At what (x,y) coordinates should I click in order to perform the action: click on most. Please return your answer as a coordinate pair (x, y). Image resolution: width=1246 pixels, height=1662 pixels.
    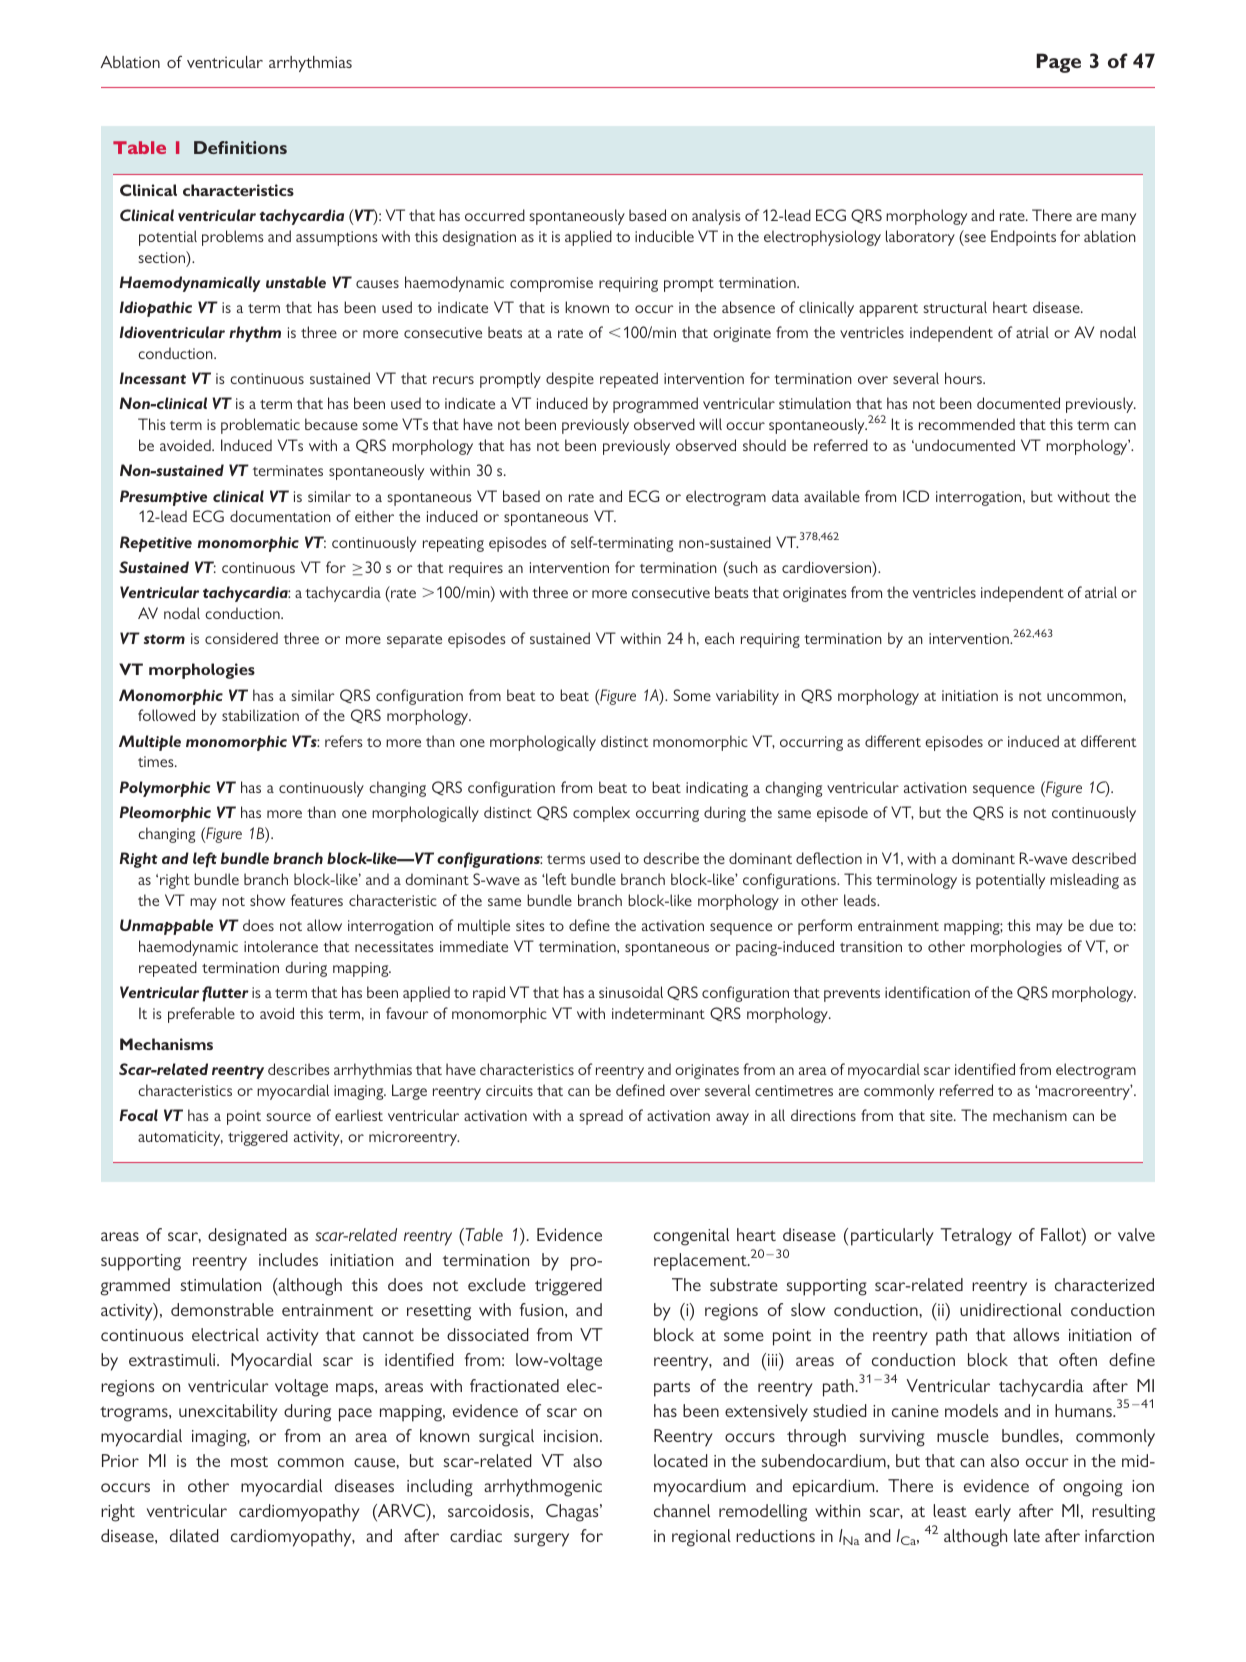
    Looking at the image, I should click on (249, 1461).
